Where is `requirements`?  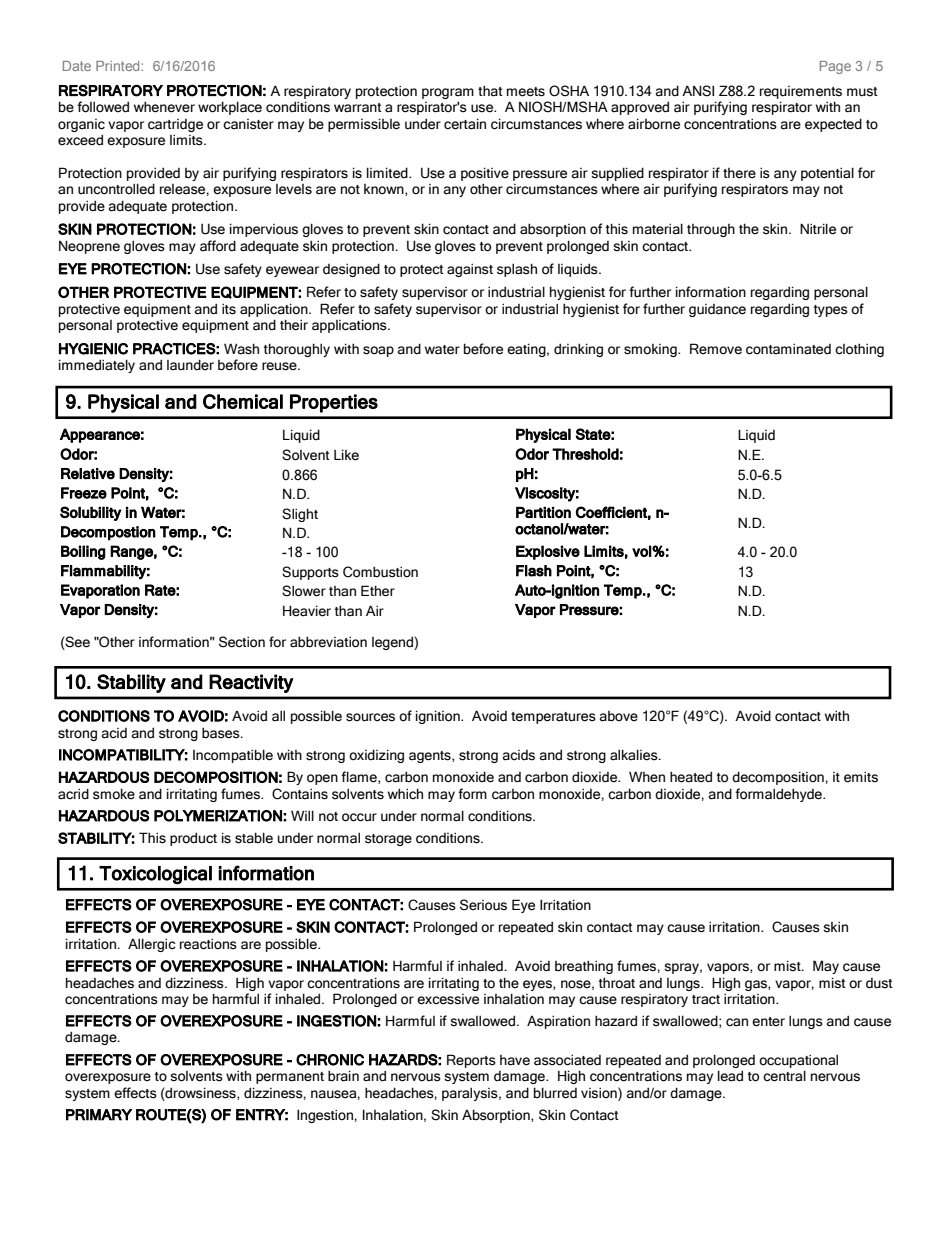
requirements is located at coordinates (801, 92).
